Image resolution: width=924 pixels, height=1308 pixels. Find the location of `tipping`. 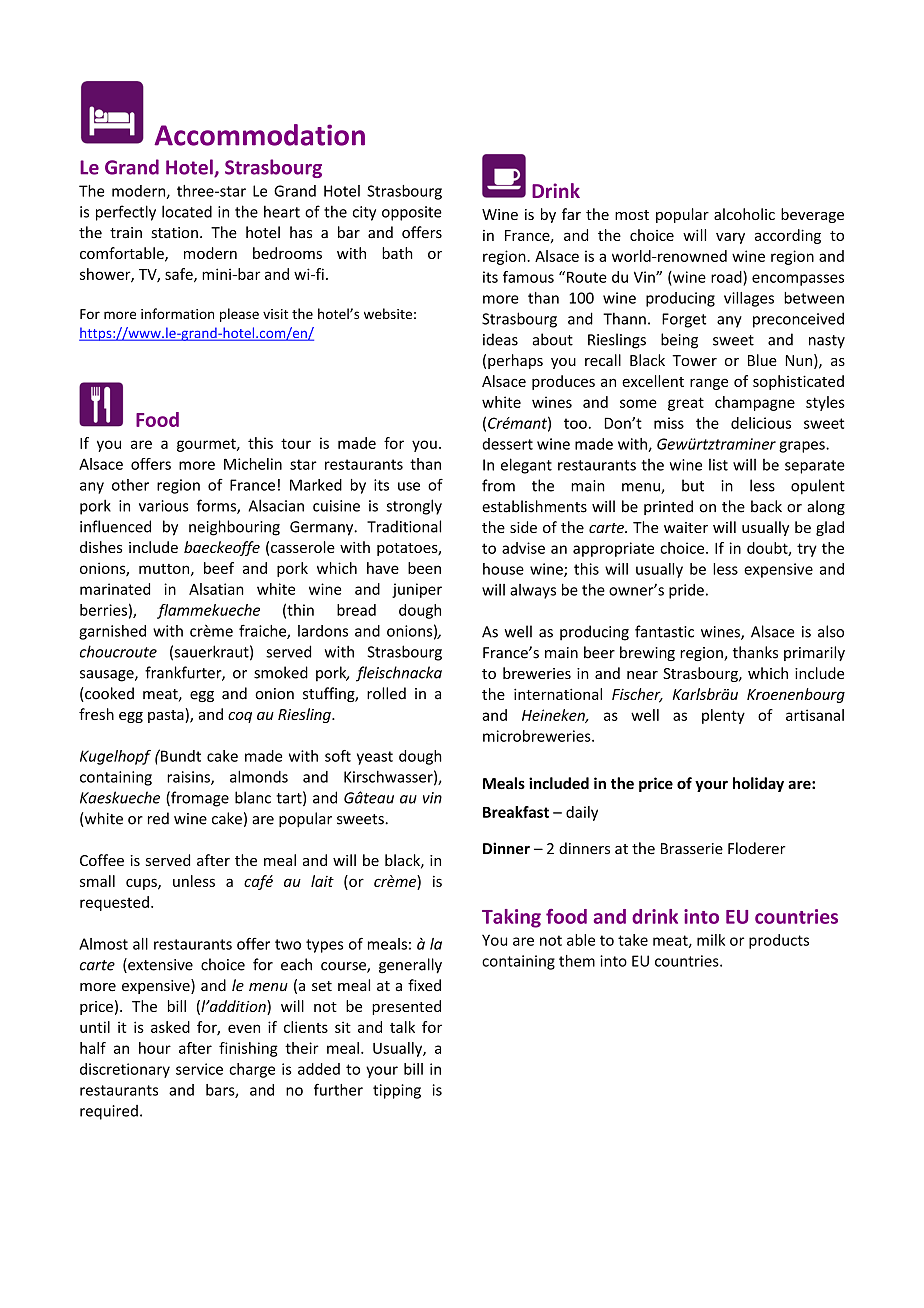

tipping is located at coordinates (397, 1091).
